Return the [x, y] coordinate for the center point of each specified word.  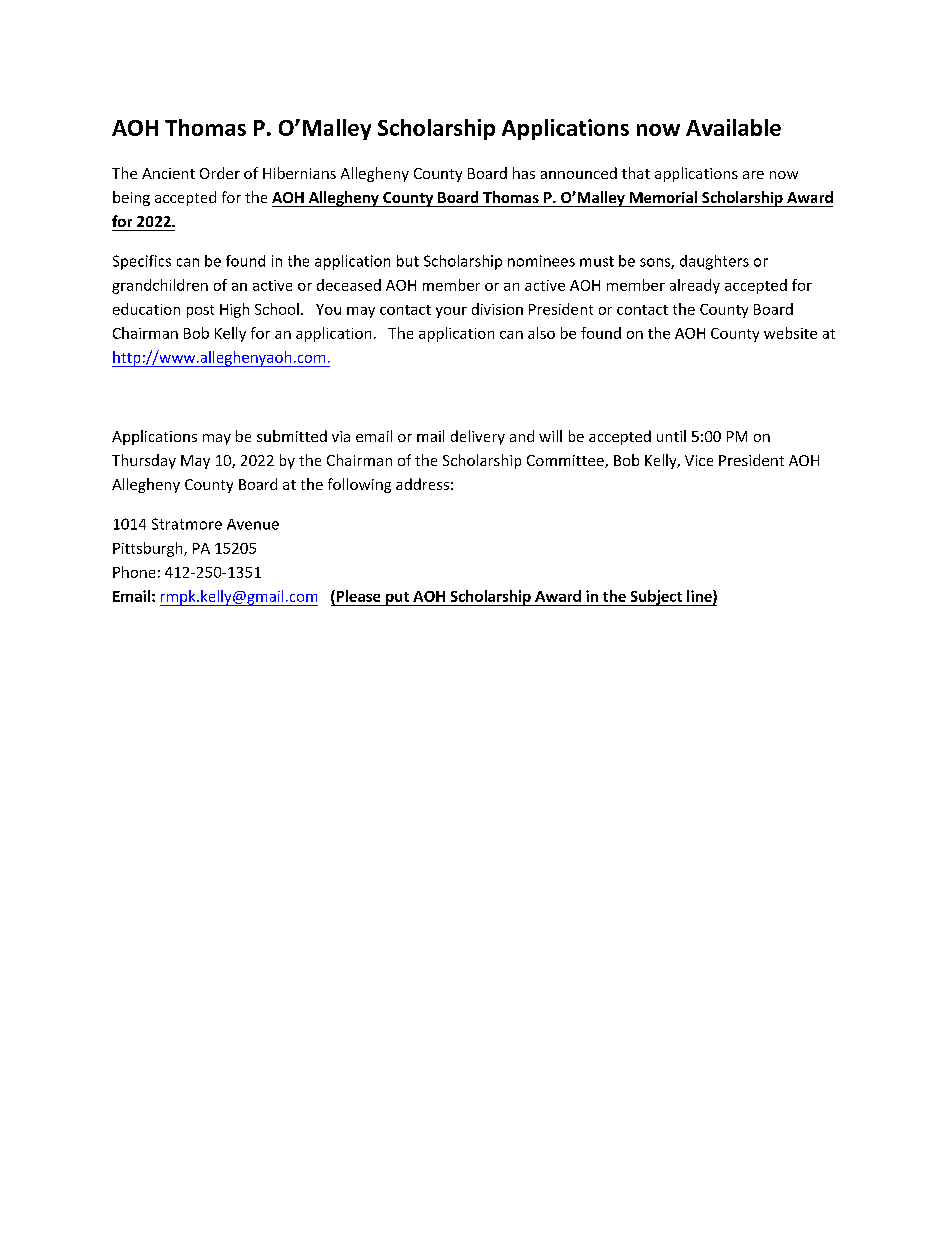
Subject [656, 598]
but [408, 261]
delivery [478, 437]
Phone [134, 572]
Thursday [144, 461]
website [790, 333]
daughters [714, 262]
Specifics [142, 262]
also [541, 333]
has [524, 173]
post [200, 311]
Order [220, 173]
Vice [699, 460]
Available [733, 127]
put [397, 599]
